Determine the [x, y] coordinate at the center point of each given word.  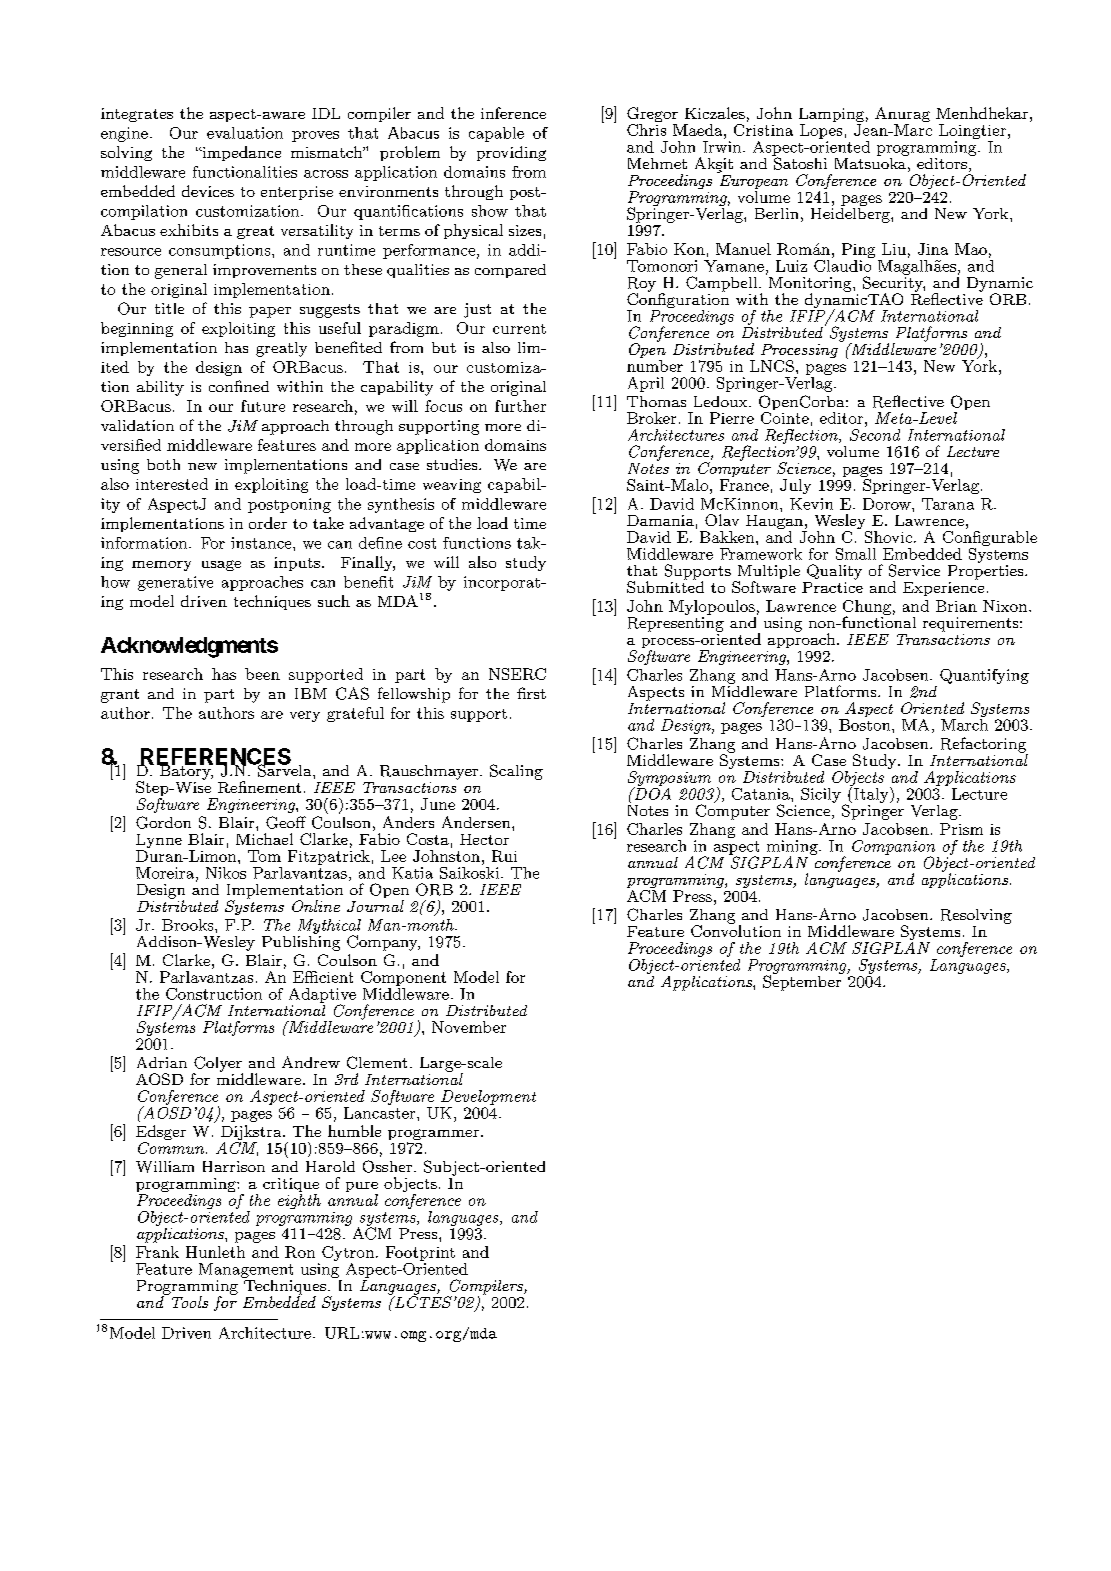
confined [239, 386]
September [803, 982]
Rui [504, 856]
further [520, 406]
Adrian [162, 1062]
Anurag [902, 116]
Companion [893, 848]
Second [875, 433]
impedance [240, 153]
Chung [867, 609]
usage [221, 565]
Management [246, 1270]
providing [511, 153]
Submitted [665, 586]
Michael [264, 839]
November [469, 1027]
